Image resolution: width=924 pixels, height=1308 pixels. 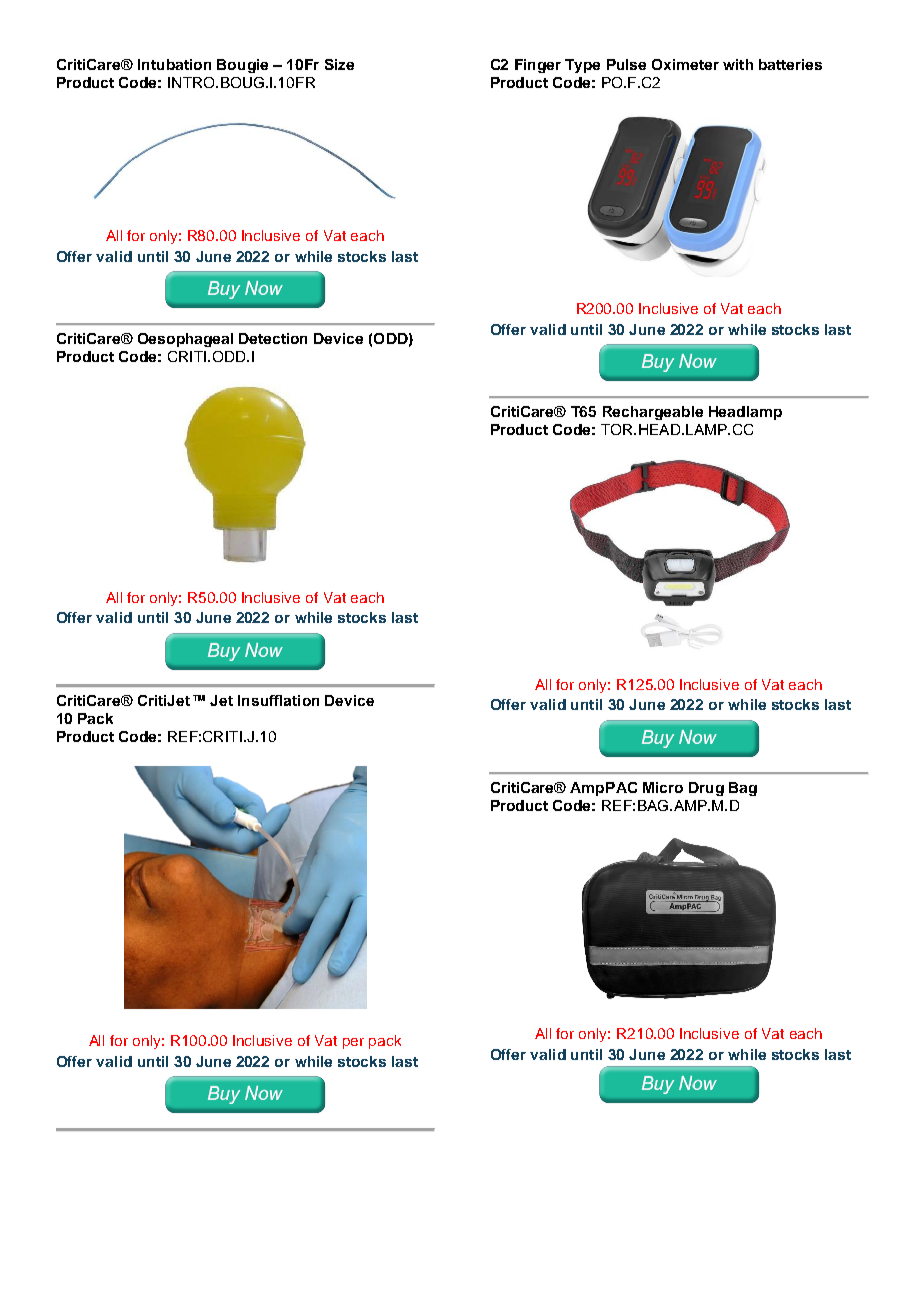 I want to click on with, so click(x=738, y=64).
